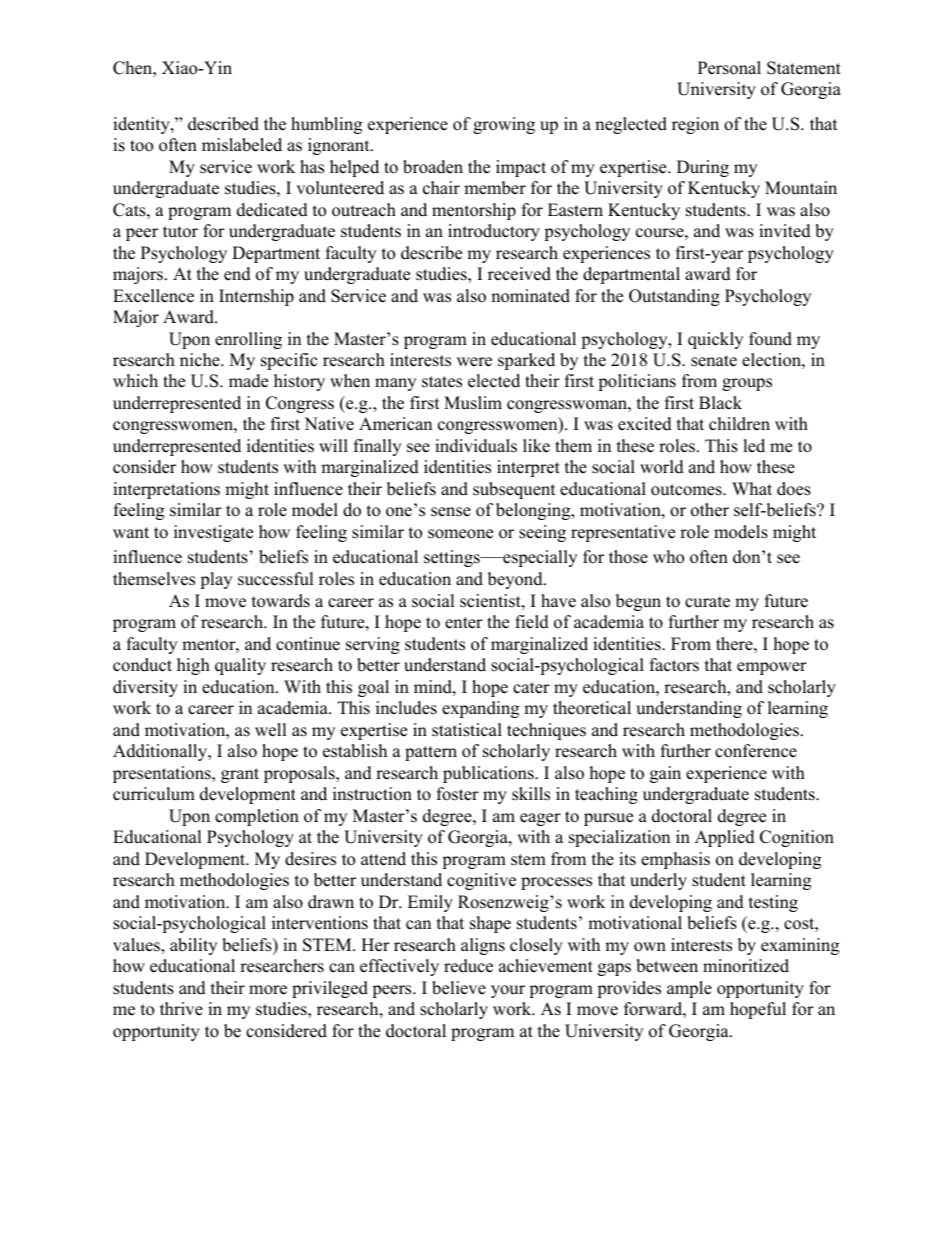 This document has height=1233, width=952. Describe the element at coordinates (480, 709) in the document. I see `expanding` at that location.
